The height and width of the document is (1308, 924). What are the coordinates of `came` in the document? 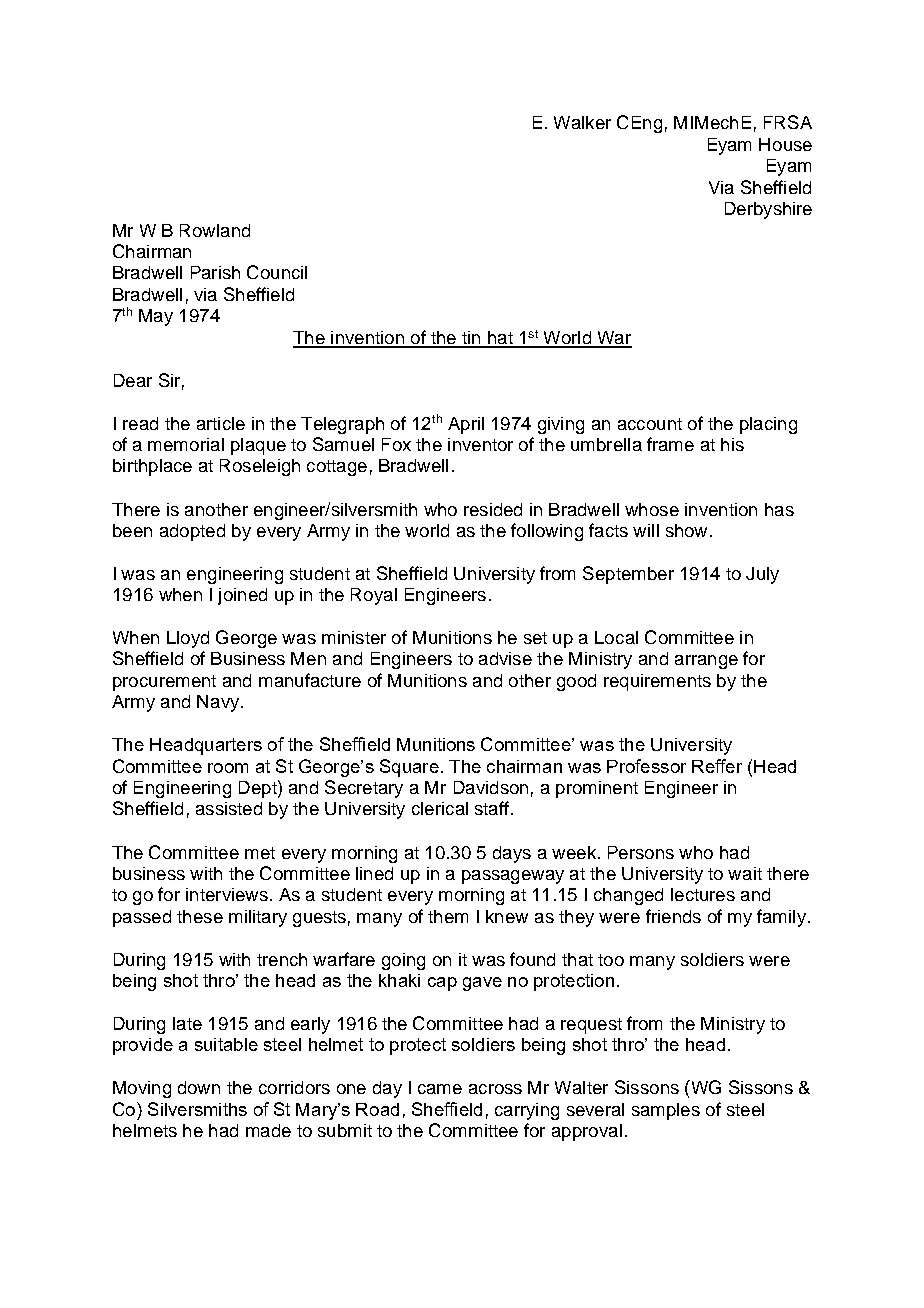 It's located at (440, 1089).
